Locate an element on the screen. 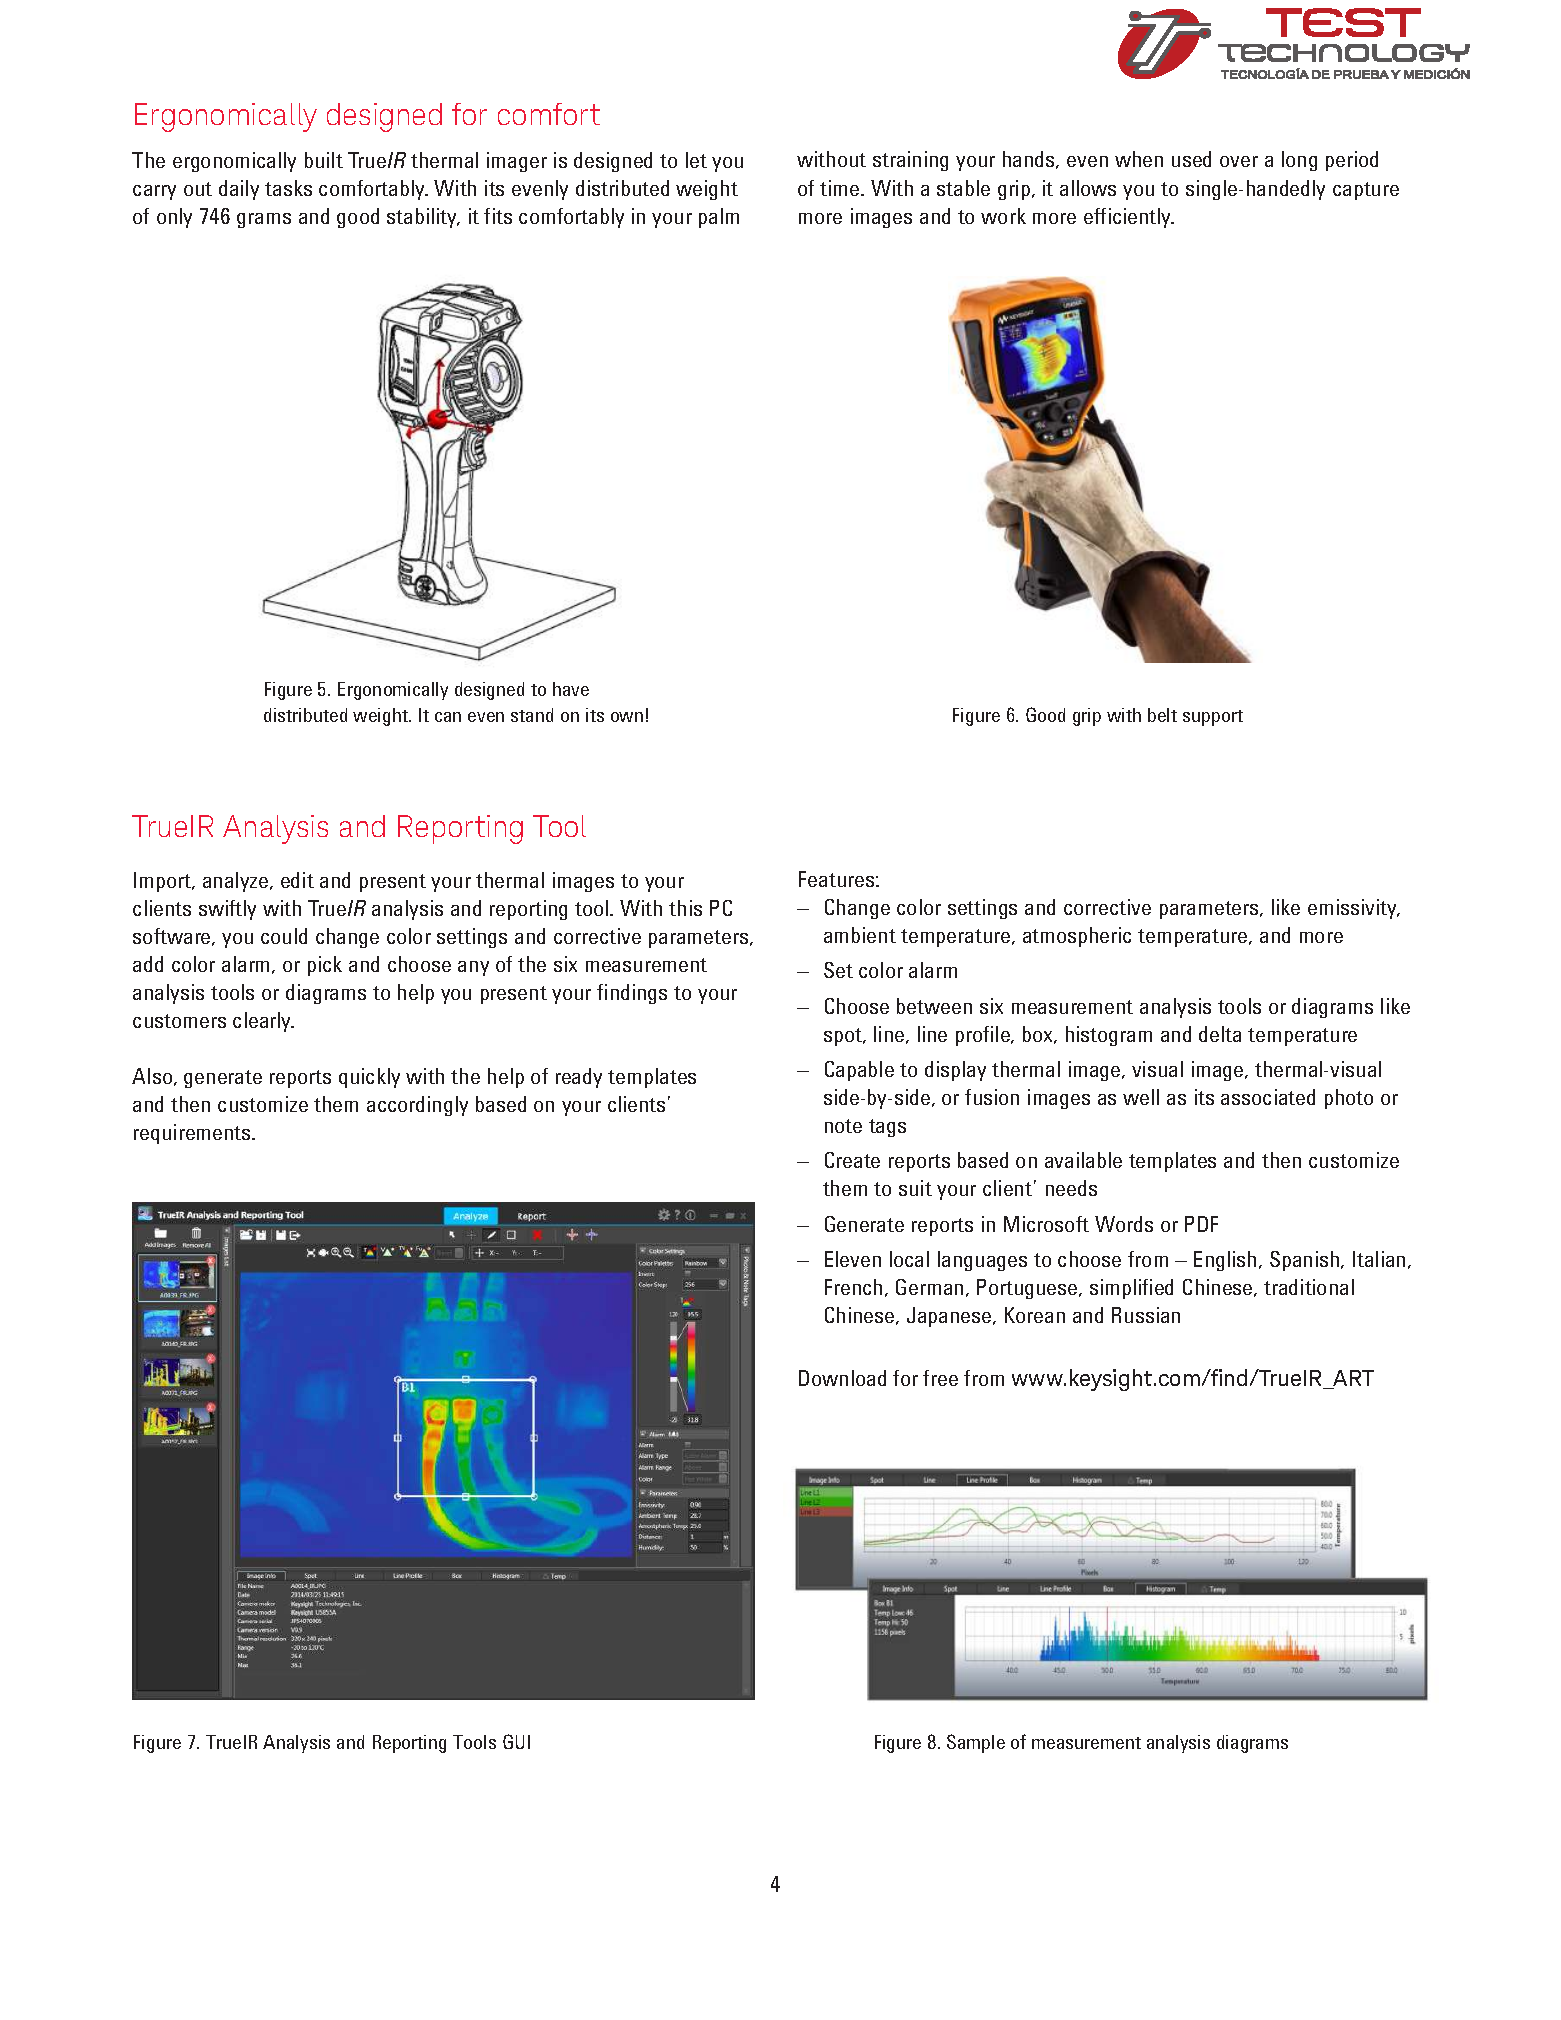 The width and height of the screenshot is (1561, 2020). Russian is located at coordinates (1146, 1315).
